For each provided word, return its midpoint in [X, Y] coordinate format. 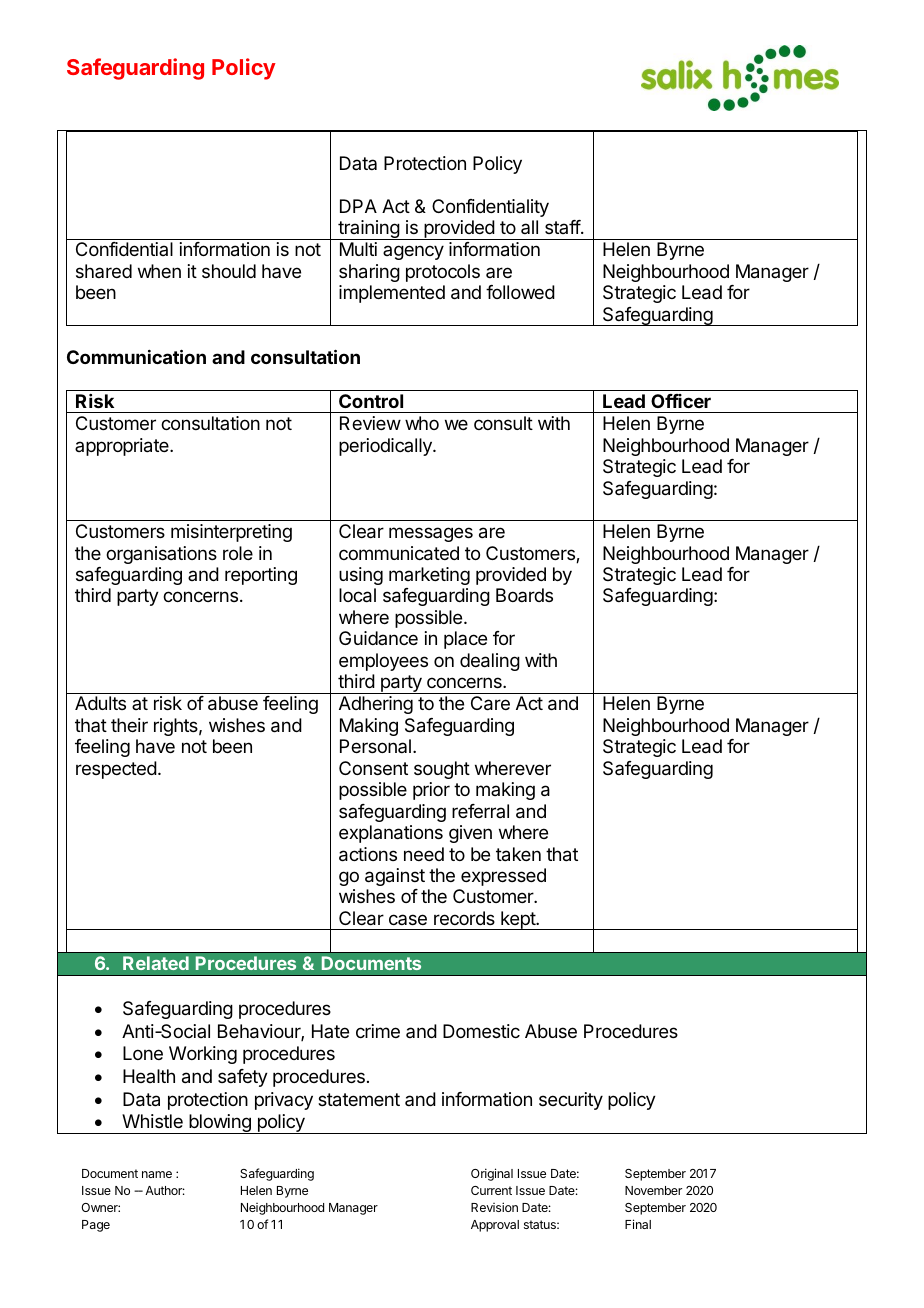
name [157, 1174]
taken [518, 854]
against [395, 877]
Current [491, 1190]
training [368, 230]
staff [563, 227]
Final [638, 1224]
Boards [524, 595]
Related [156, 963]
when [159, 271]
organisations [161, 555]
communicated [399, 553]
